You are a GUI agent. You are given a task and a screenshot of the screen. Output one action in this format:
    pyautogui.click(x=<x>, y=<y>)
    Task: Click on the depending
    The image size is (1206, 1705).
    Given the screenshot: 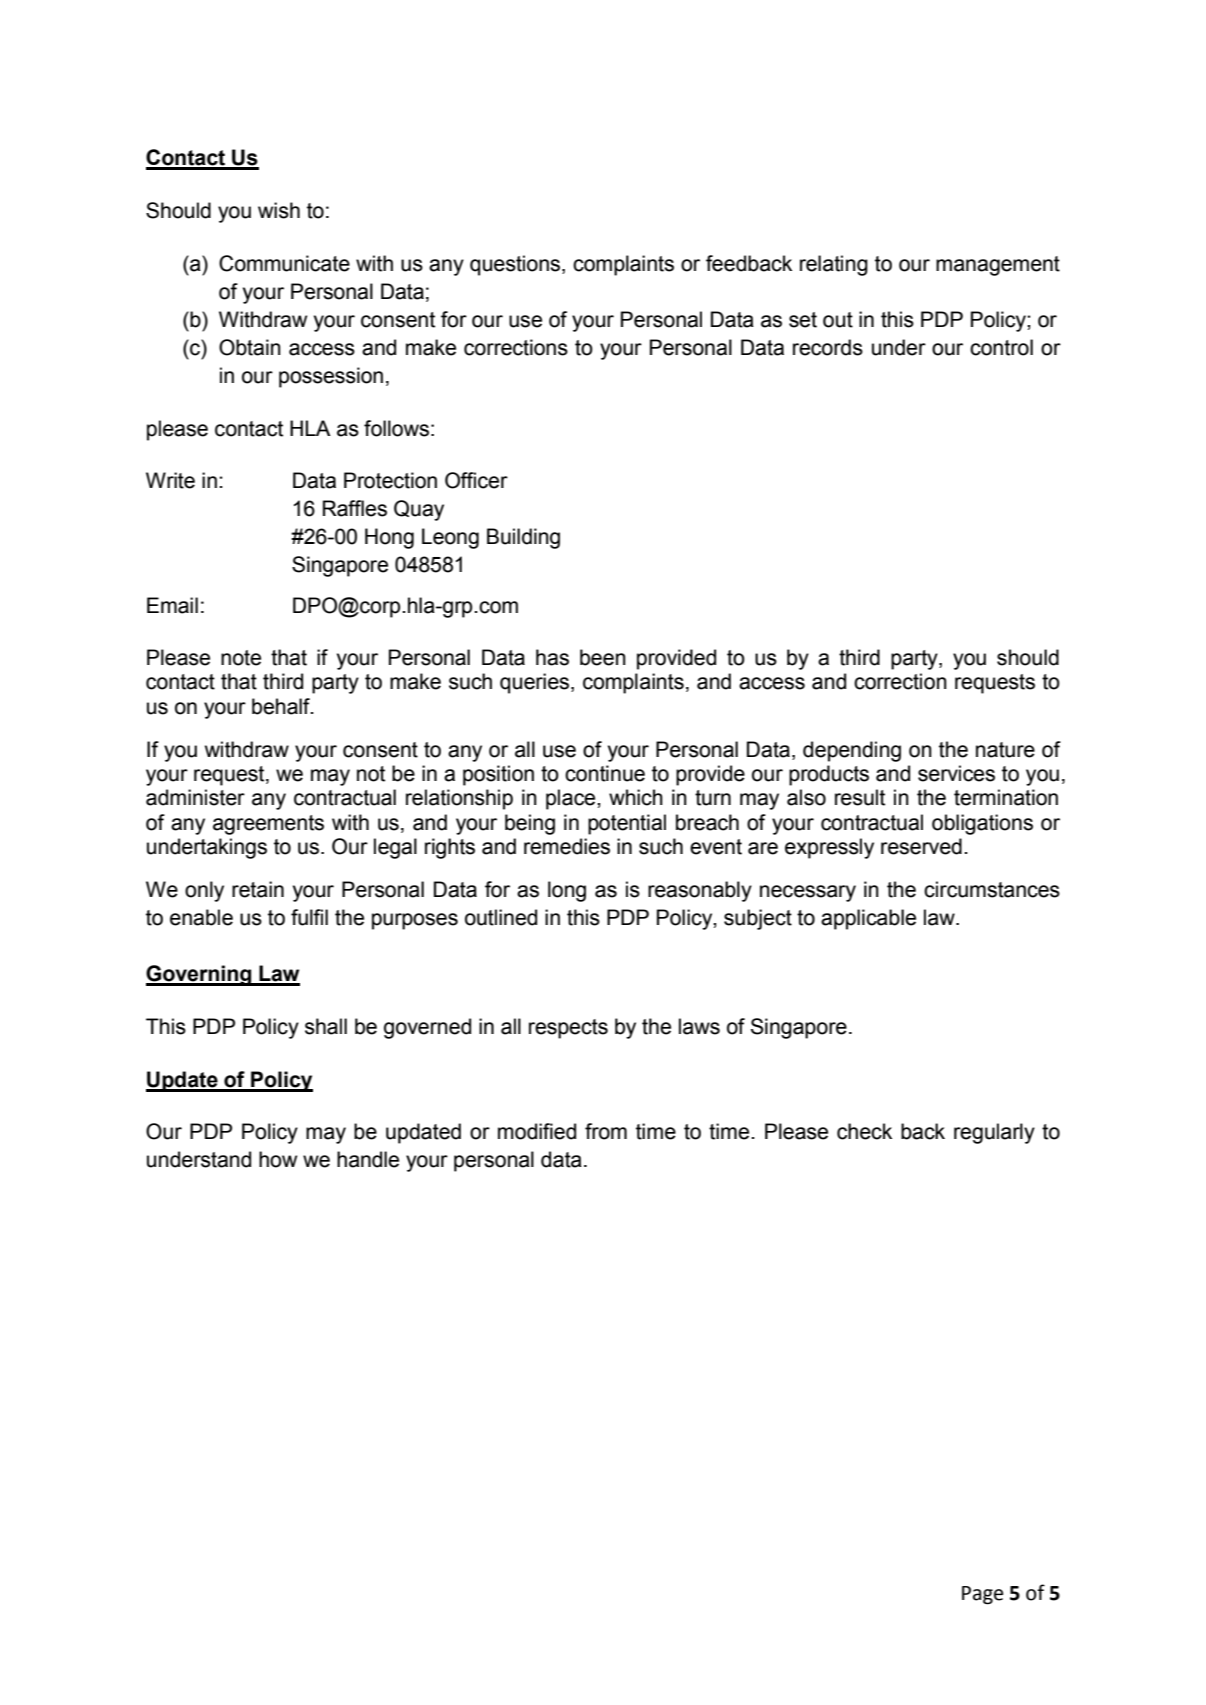 What is the action you would take?
    pyautogui.click(x=852, y=751)
